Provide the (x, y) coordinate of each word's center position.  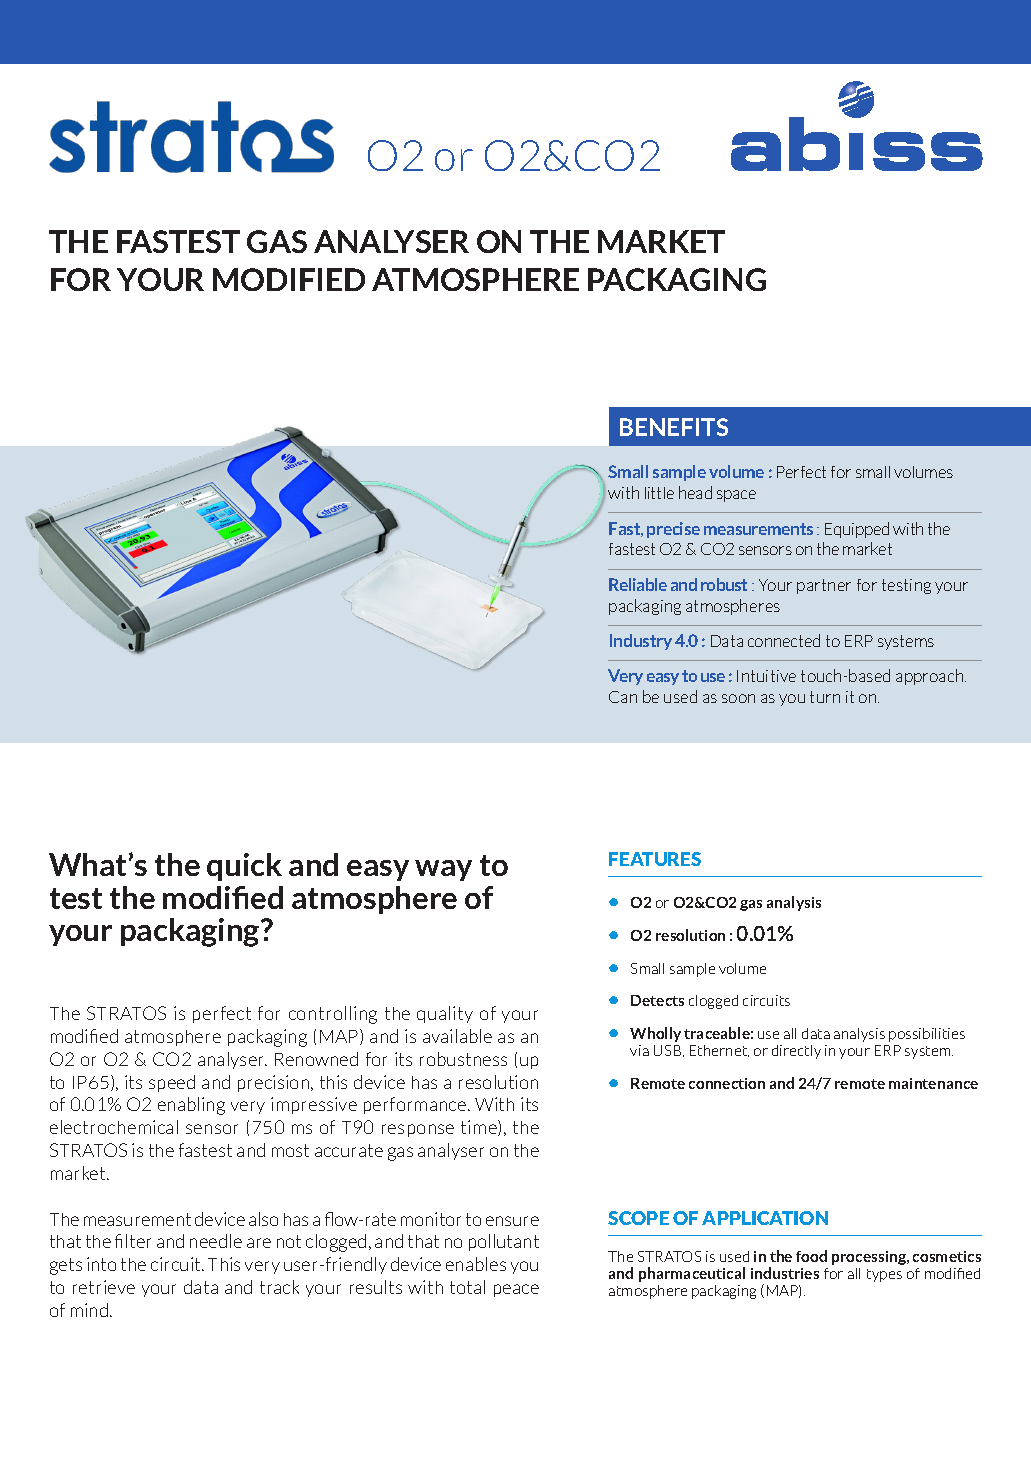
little (659, 493)
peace (516, 1290)
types (884, 1275)
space (736, 496)
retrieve (104, 1287)
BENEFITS (674, 427)
